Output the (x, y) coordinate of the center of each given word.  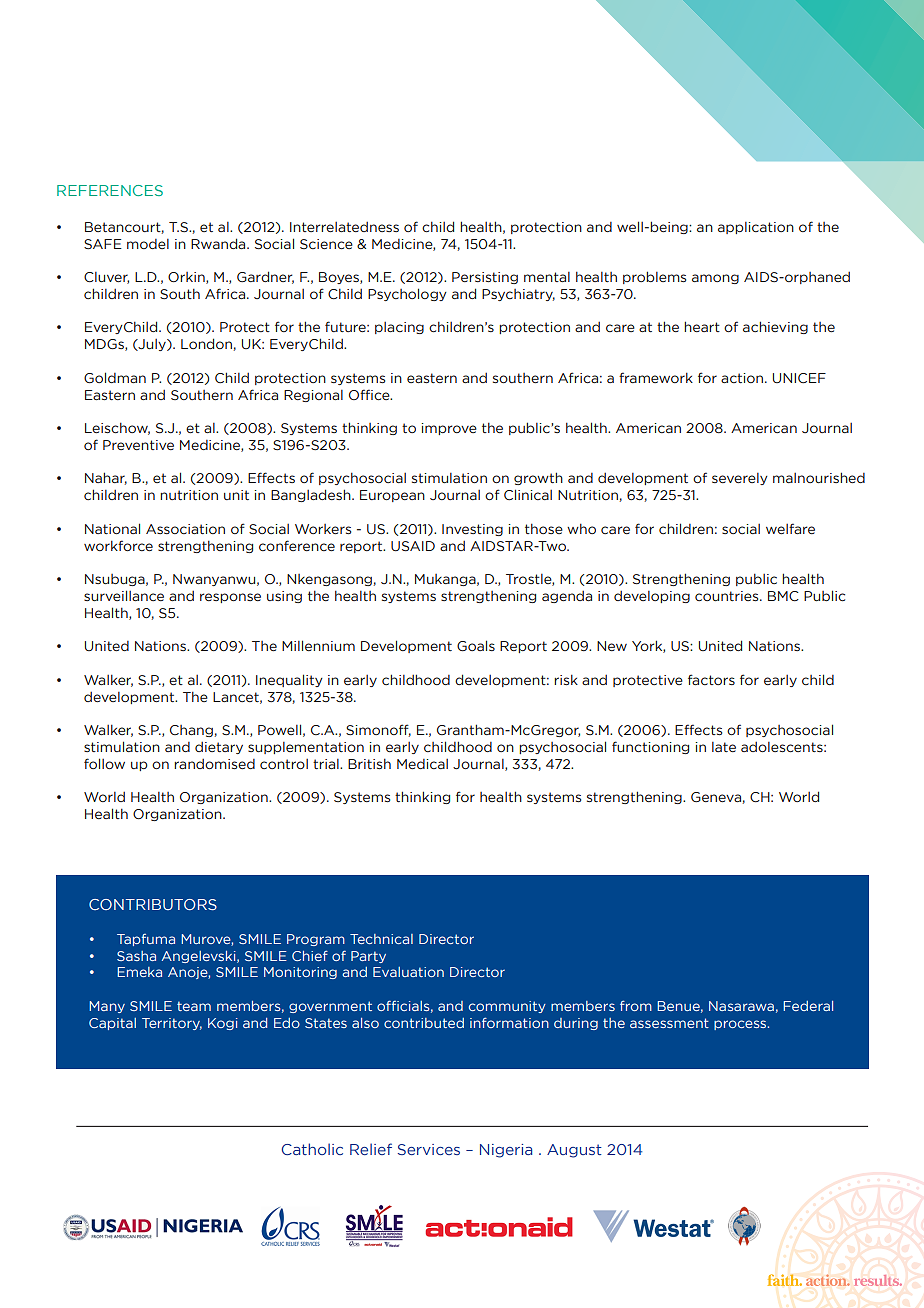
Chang (191, 731)
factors (711, 679)
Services (429, 1149)
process (741, 1025)
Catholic (312, 1149)
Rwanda (219, 243)
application (756, 228)
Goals (476, 646)
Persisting (485, 278)
